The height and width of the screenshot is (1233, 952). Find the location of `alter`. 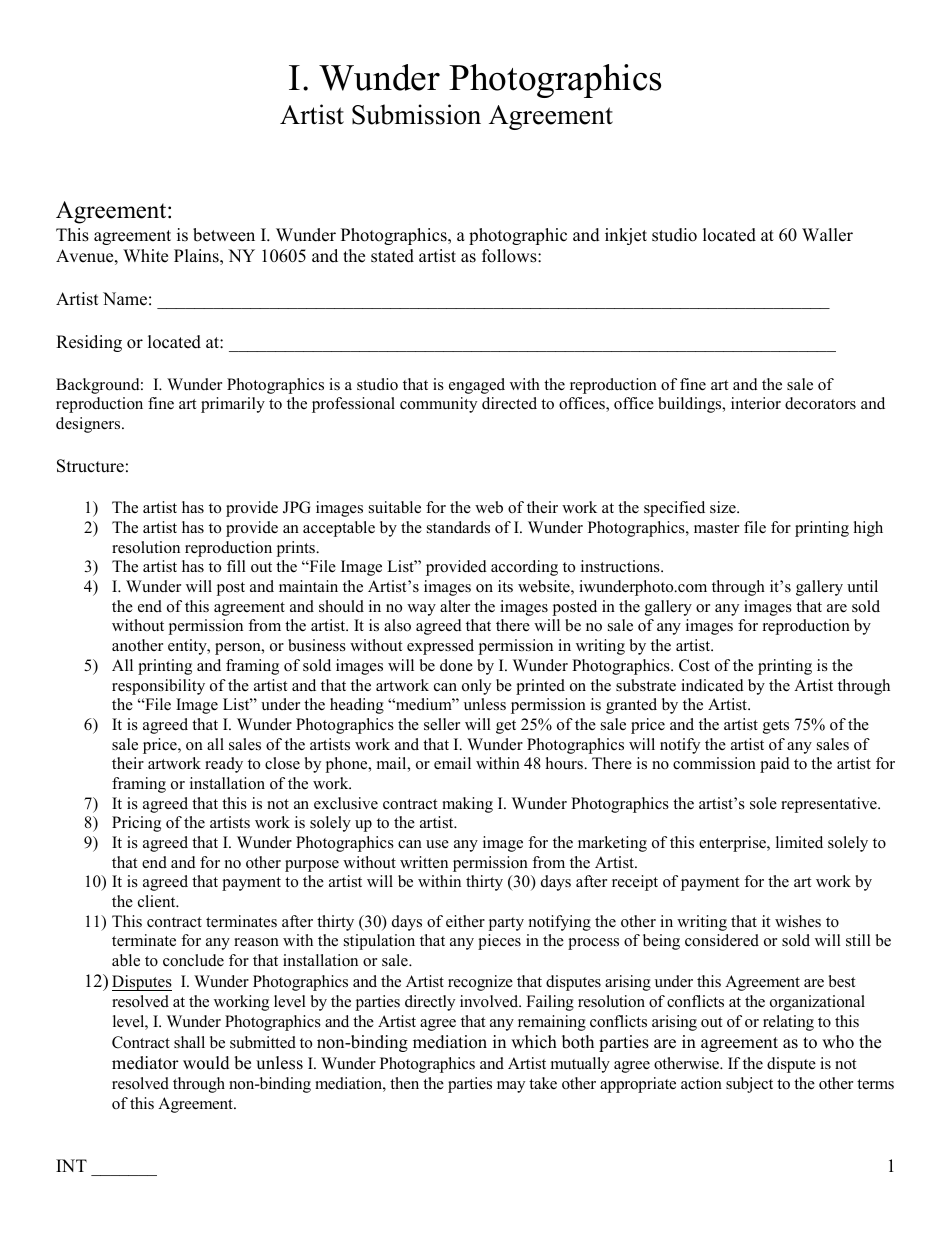

alter is located at coordinates (455, 606).
